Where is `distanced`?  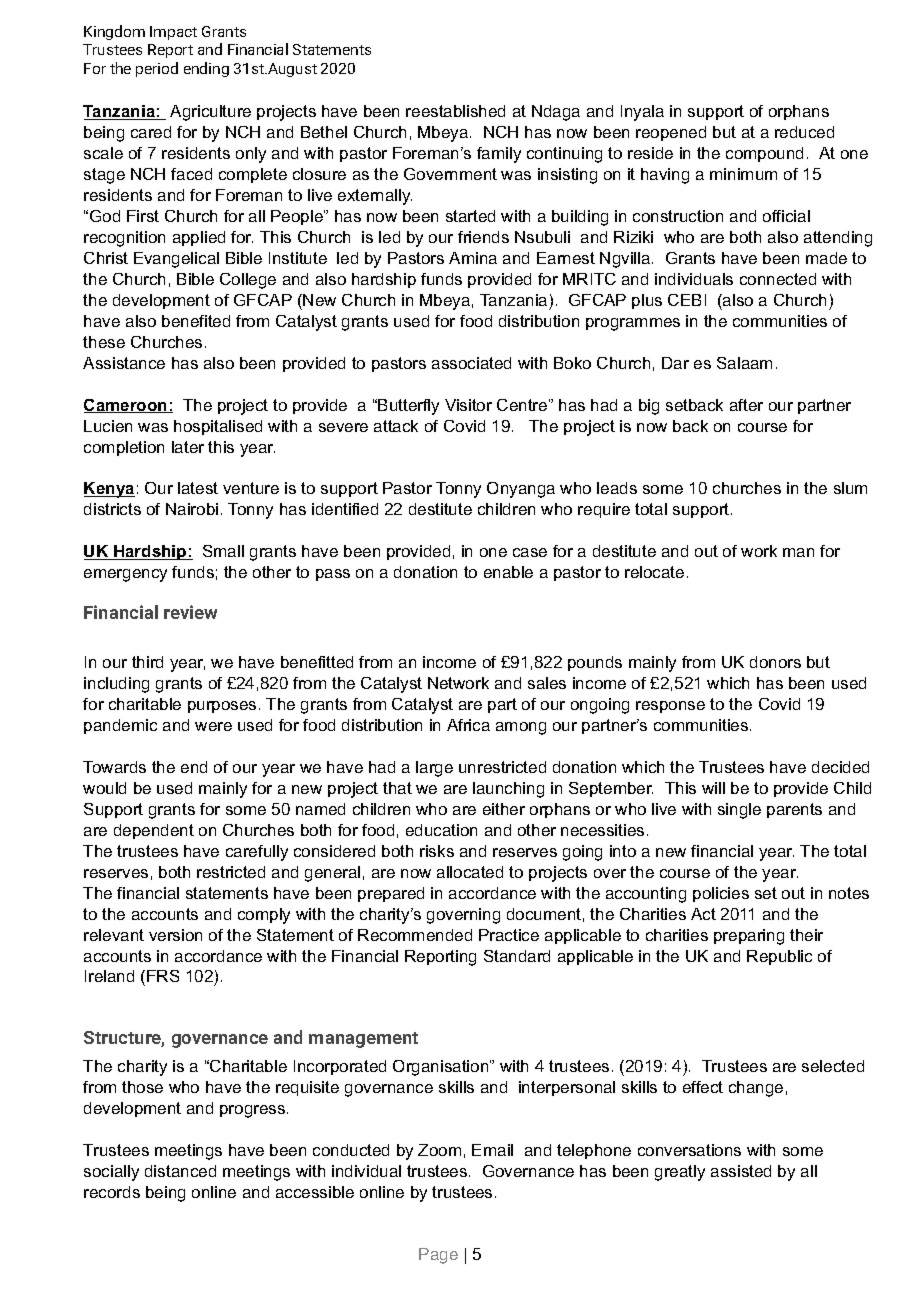 distanced is located at coordinates (180, 1171).
